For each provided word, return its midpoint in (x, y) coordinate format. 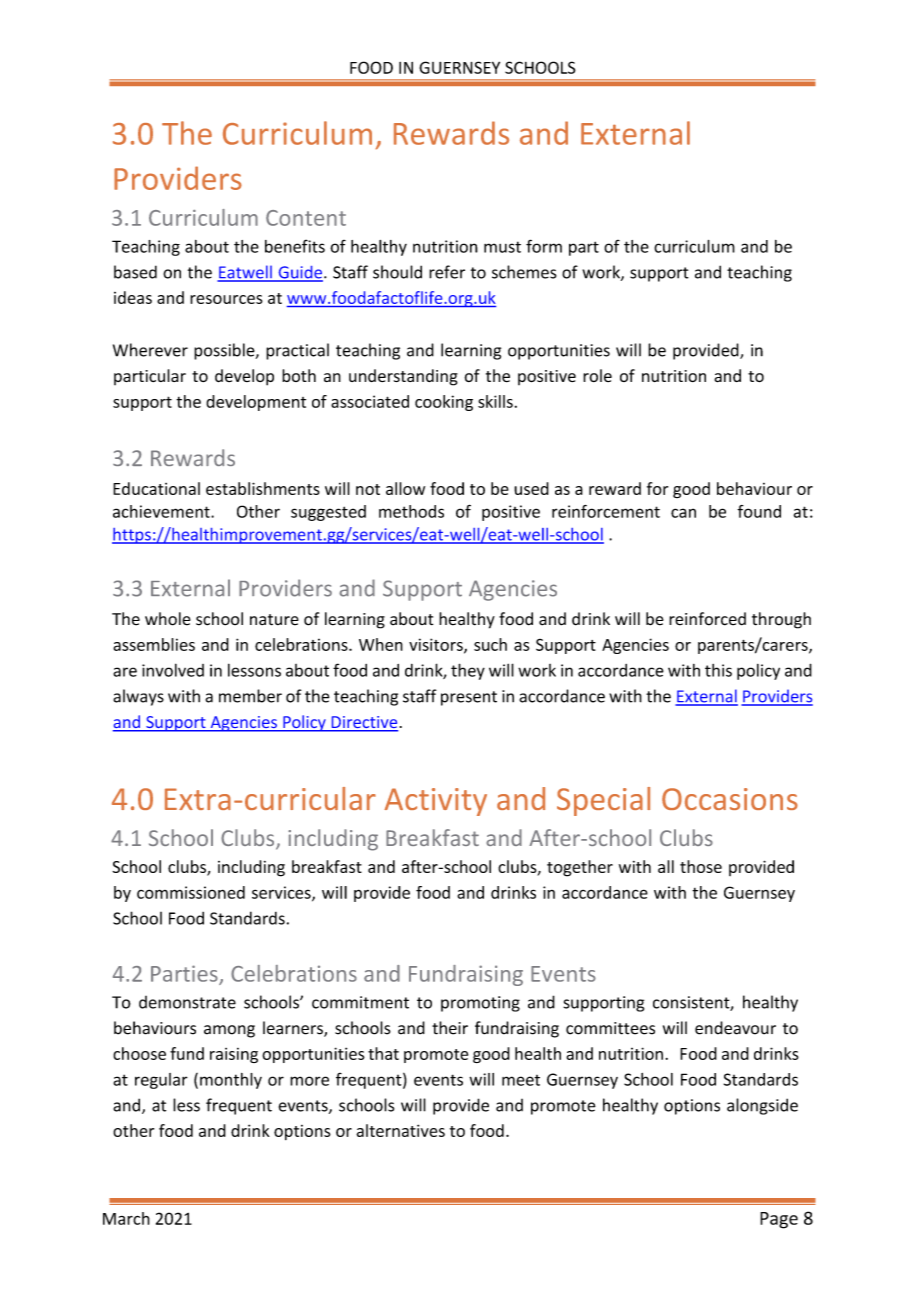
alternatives (400, 1130)
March (126, 1218)
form (544, 246)
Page (779, 1220)
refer (447, 272)
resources (226, 299)
